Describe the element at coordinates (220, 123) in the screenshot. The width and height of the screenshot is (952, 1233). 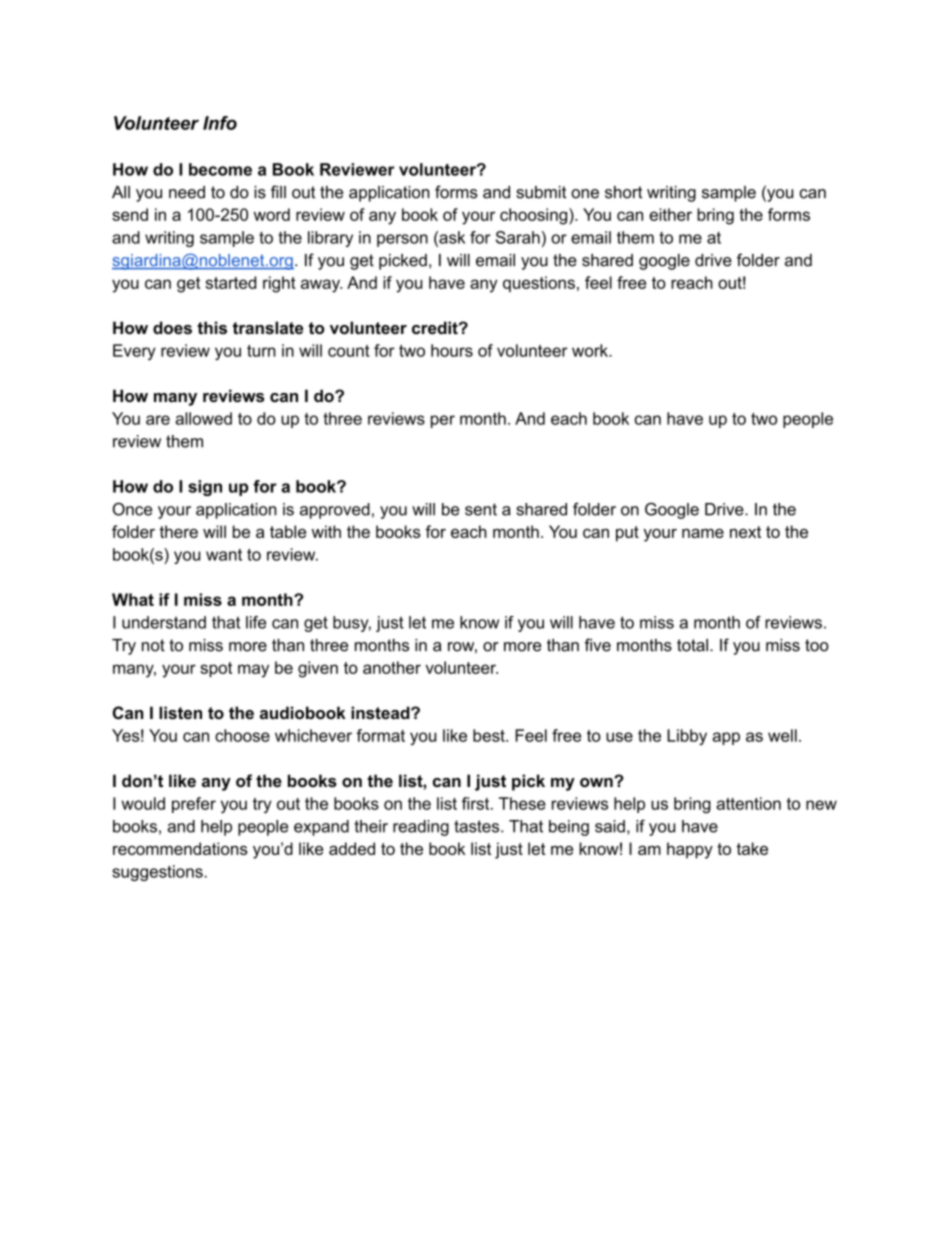
I see `Info` at that location.
